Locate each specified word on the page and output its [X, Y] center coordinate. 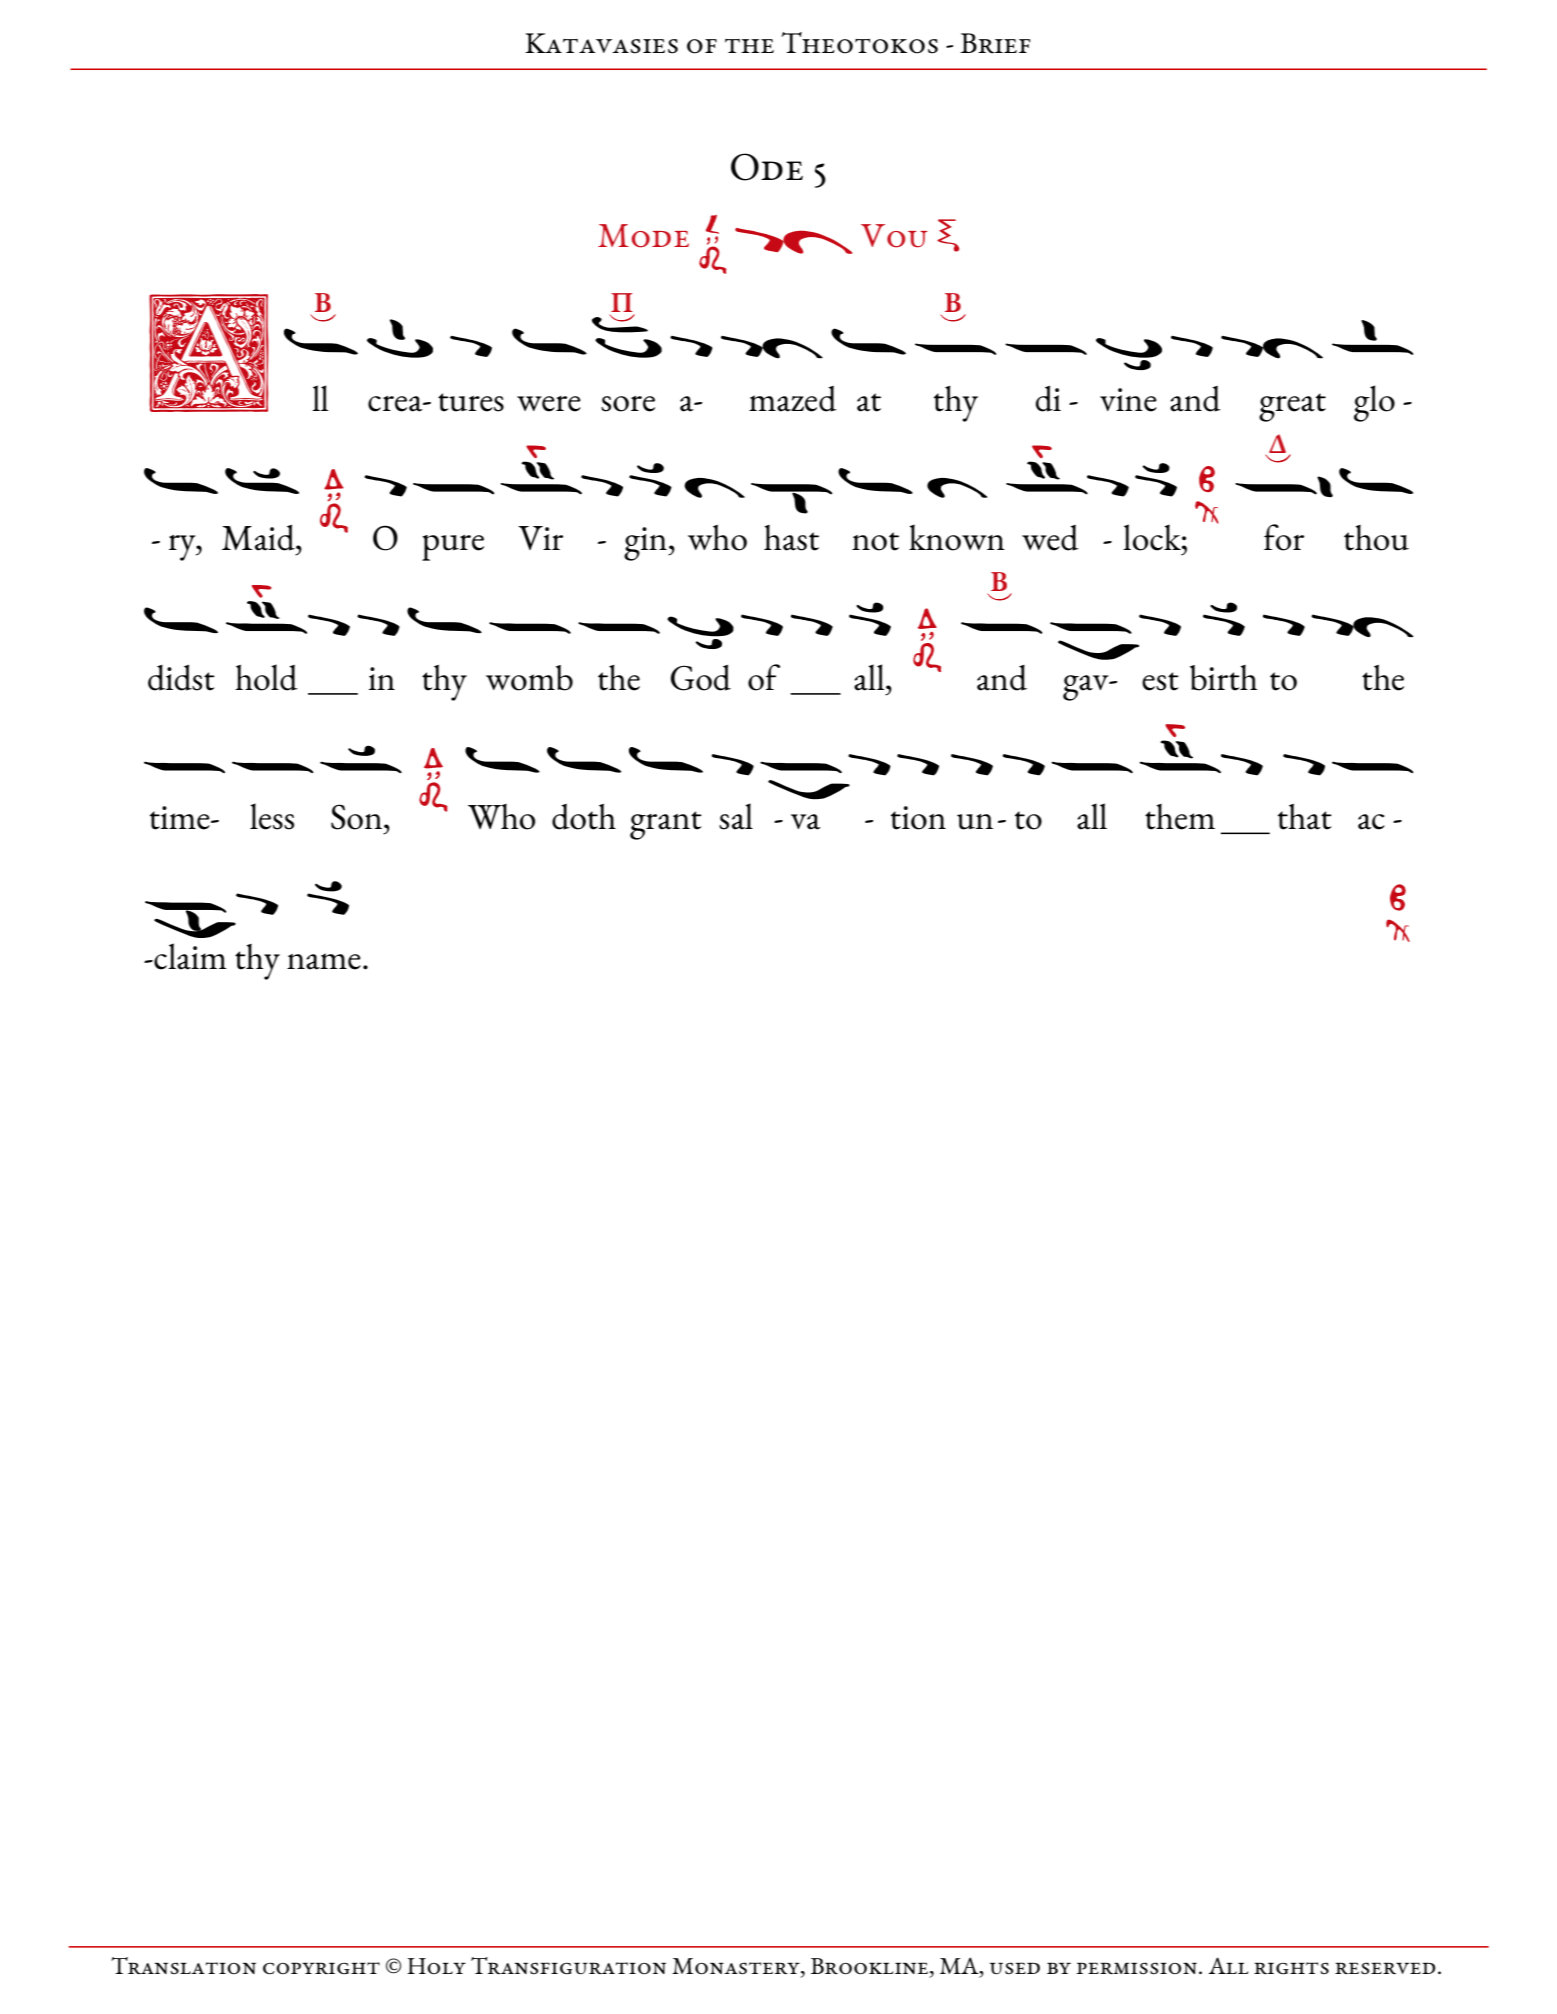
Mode [643, 236]
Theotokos [860, 43]
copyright [321, 1968]
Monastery [737, 1967]
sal [736, 816]
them [1180, 817]
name [324, 961]
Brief [995, 43]
